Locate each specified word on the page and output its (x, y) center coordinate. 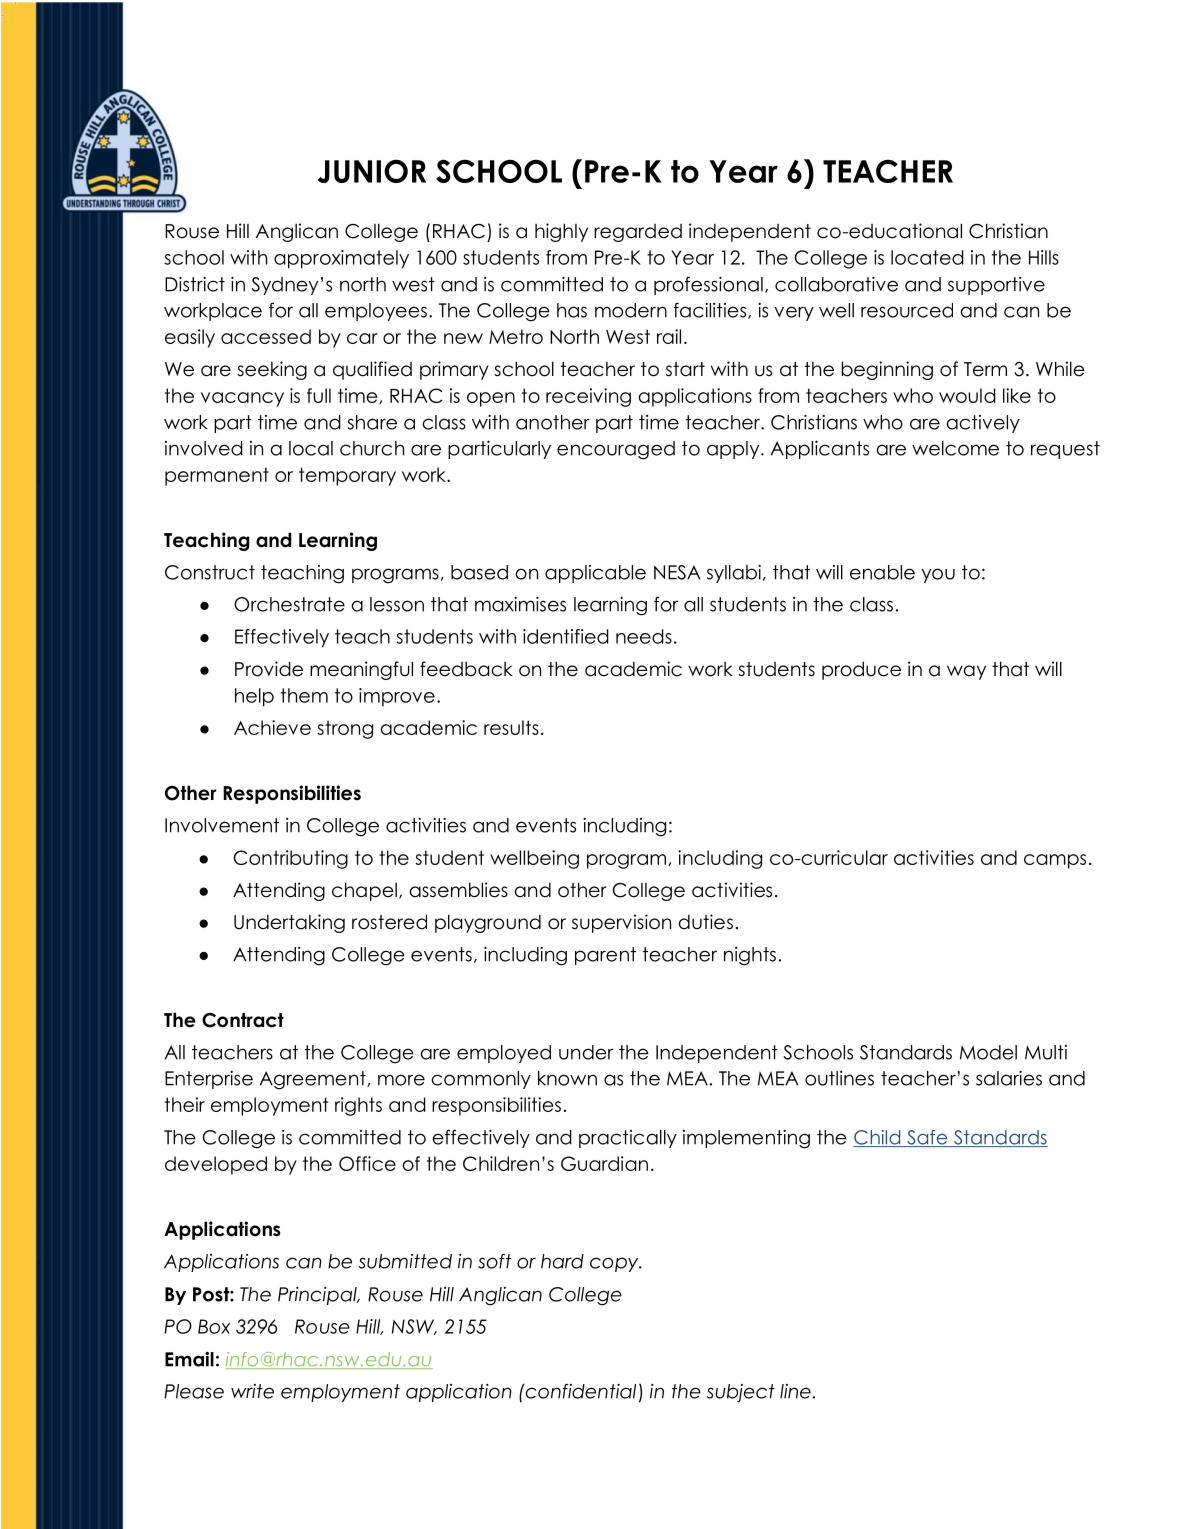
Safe (927, 1138)
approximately (341, 259)
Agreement (314, 1080)
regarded (638, 233)
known (567, 1078)
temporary (347, 476)
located (927, 257)
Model (988, 1052)
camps (1055, 861)
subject (741, 1393)
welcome (955, 448)
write (252, 1391)
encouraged (616, 450)
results (511, 727)
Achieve (272, 727)
